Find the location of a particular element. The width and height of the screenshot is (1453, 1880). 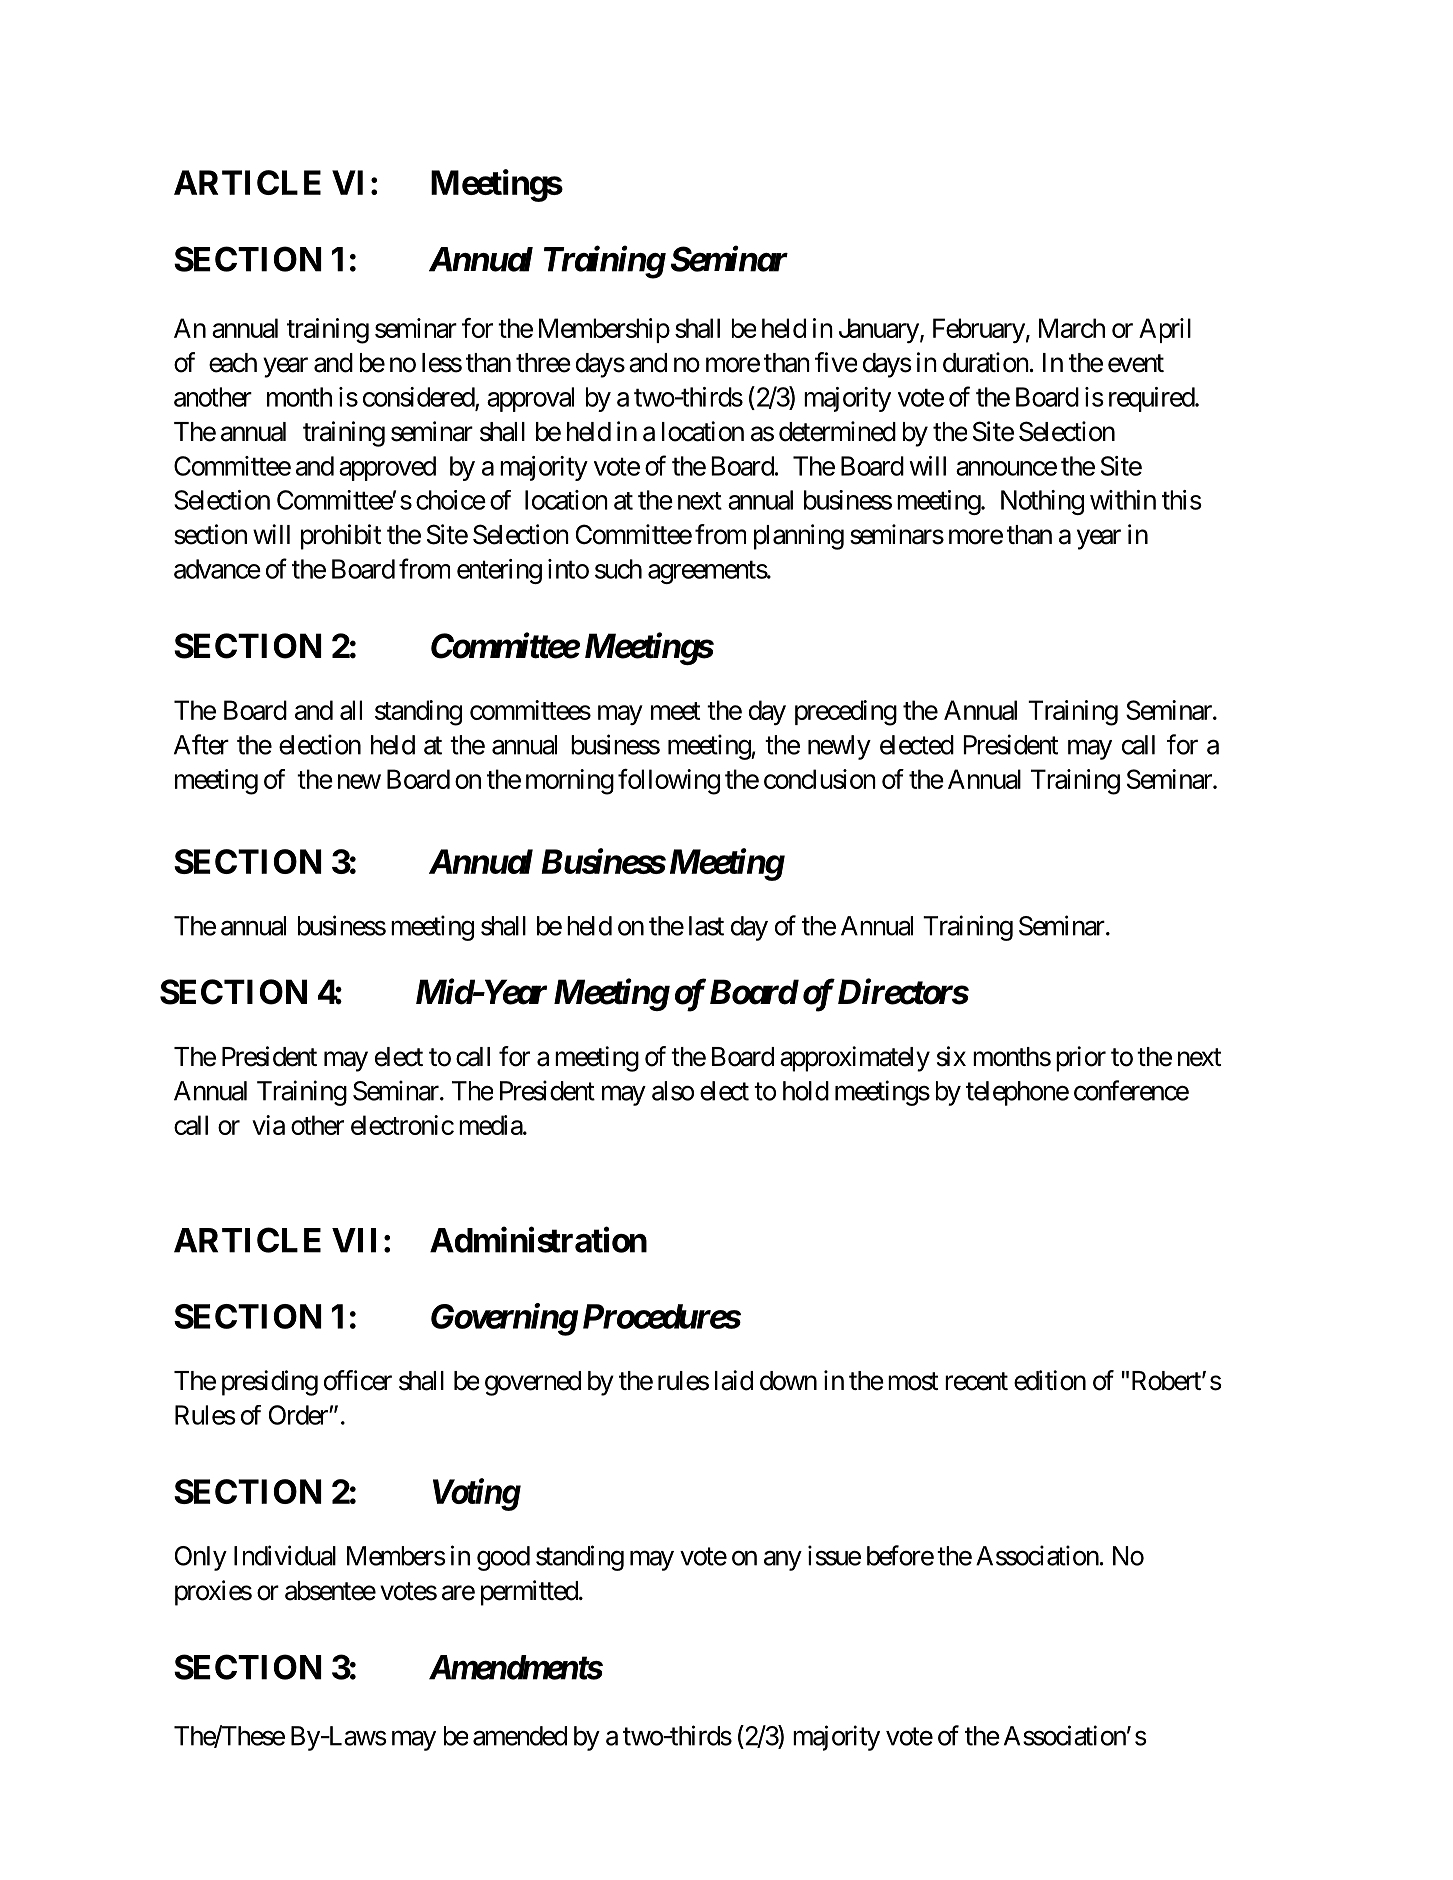

edition is located at coordinates (1050, 1380).
